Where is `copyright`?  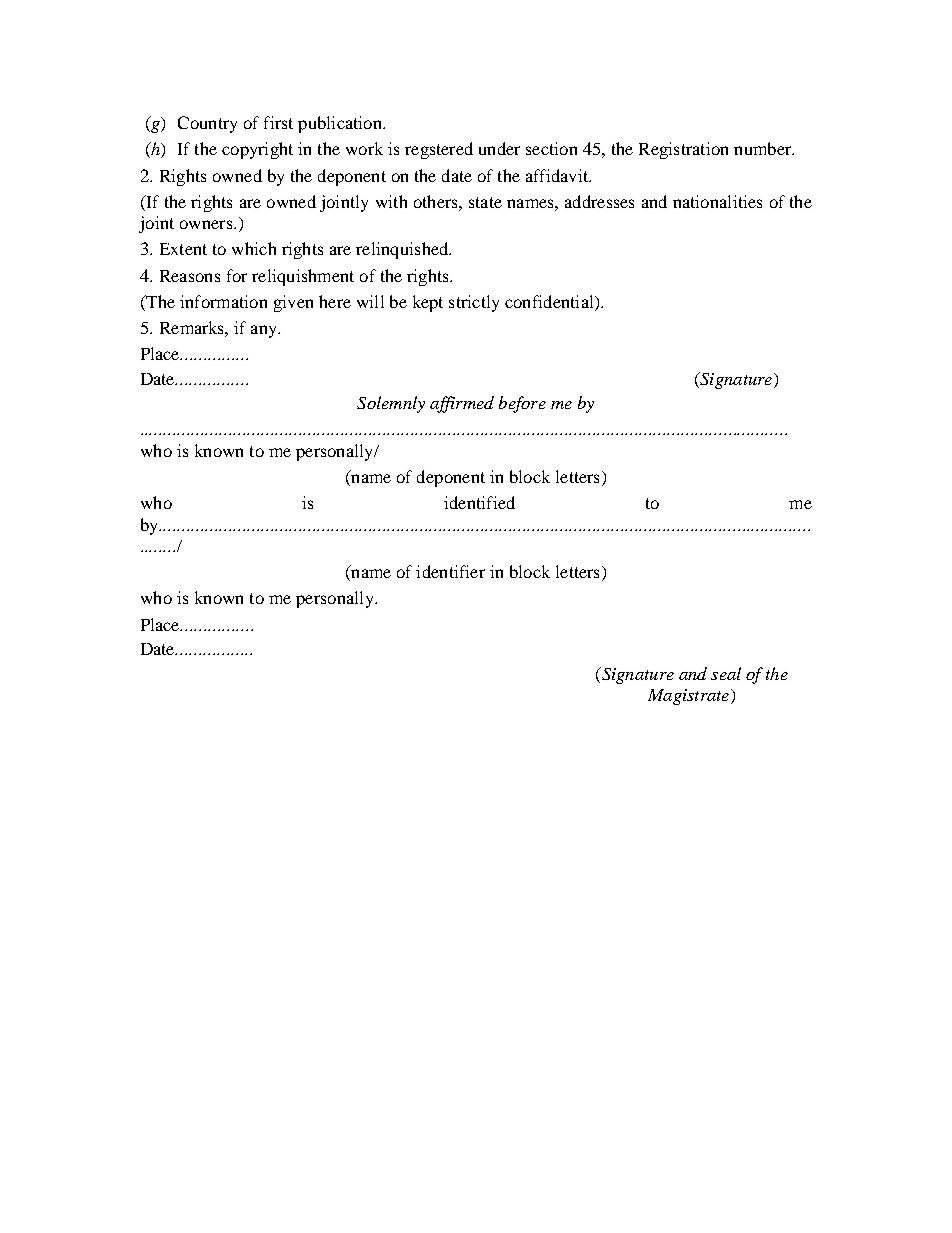 copyright is located at coordinates (257, 150).
